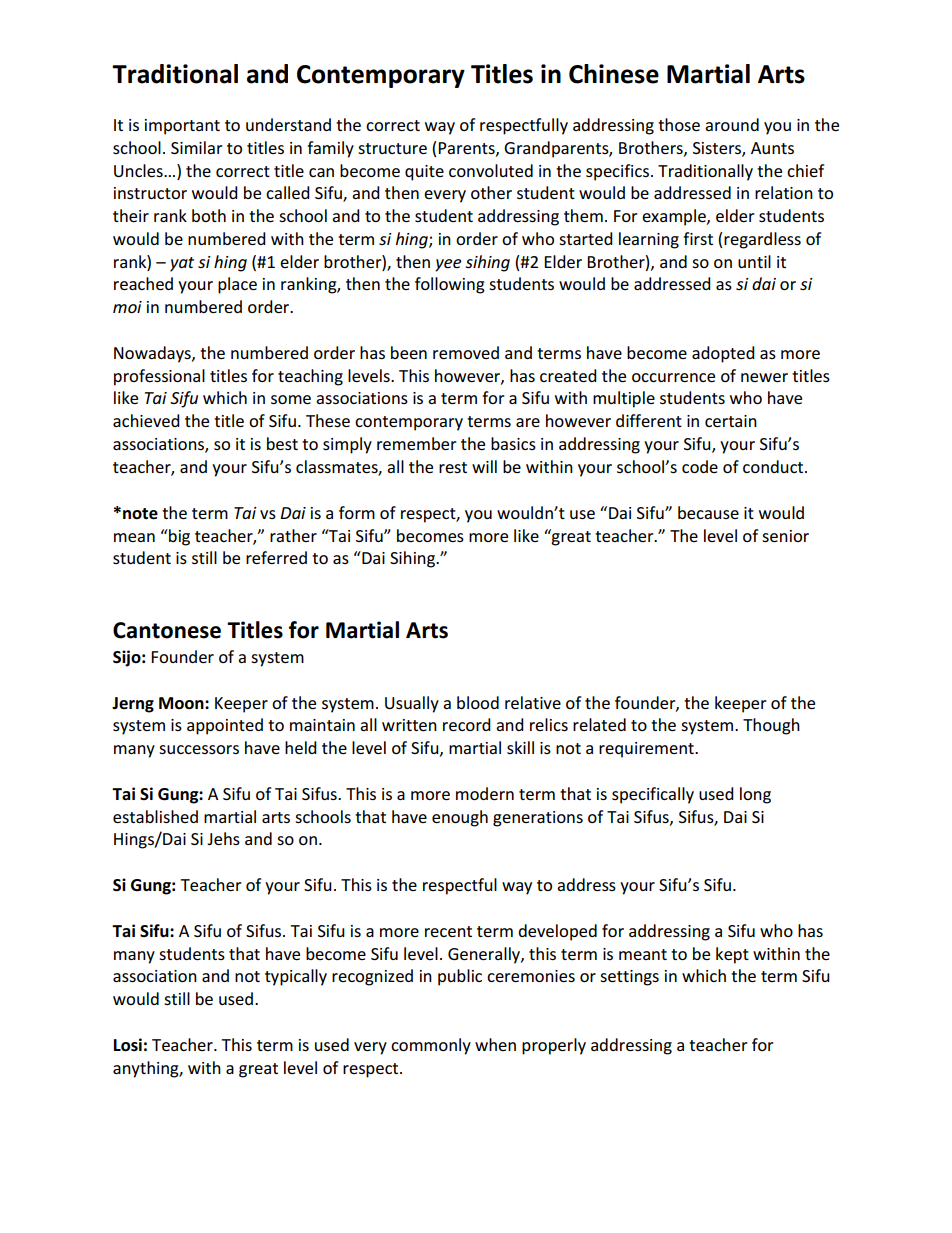 The width and height of the page is (952, 1233). I want to click on because, so click(708, 512).
